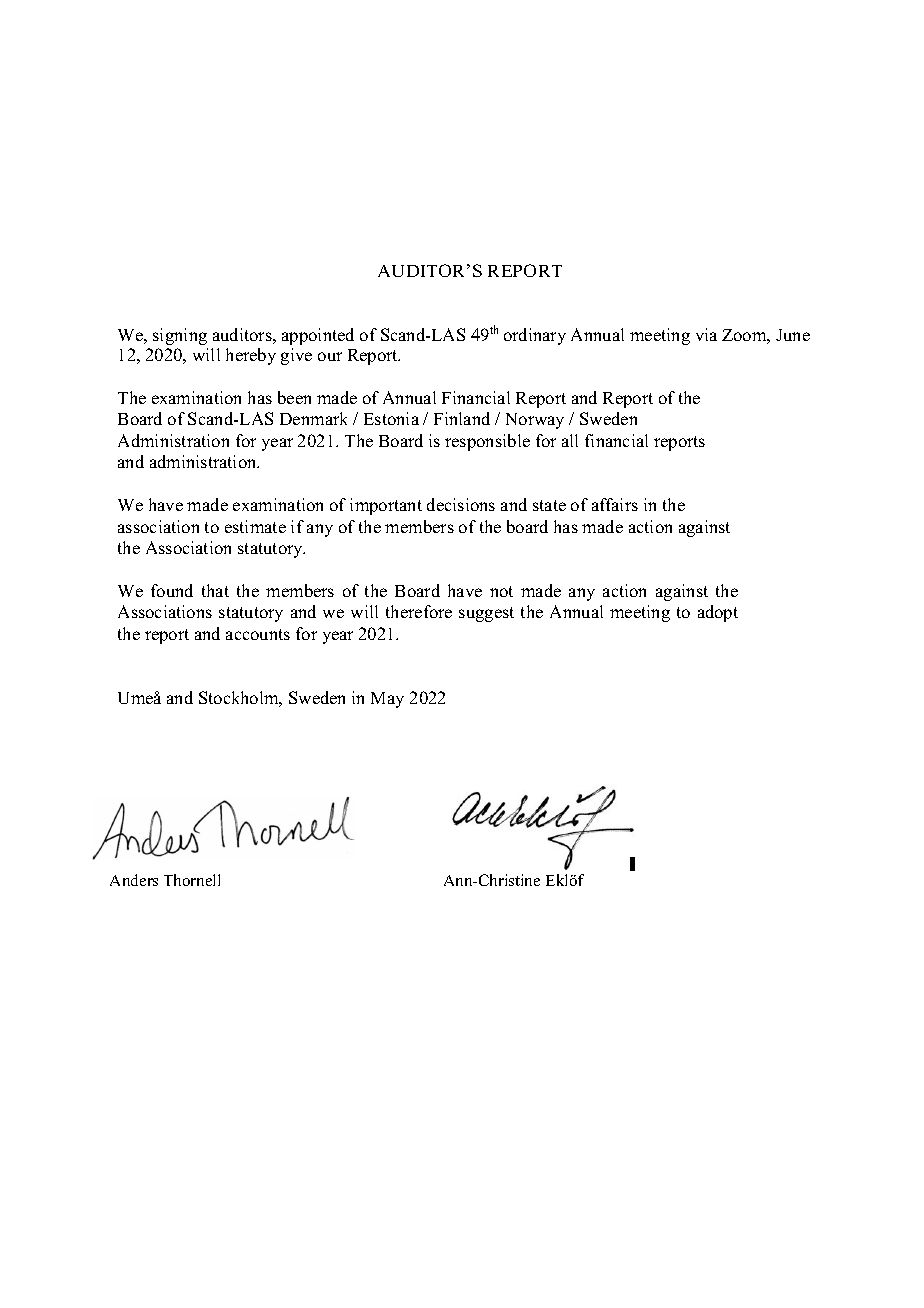  What do you see at coordinates (134, 880) in the page?
I see `Anders` at bounding box center [134, 880].
